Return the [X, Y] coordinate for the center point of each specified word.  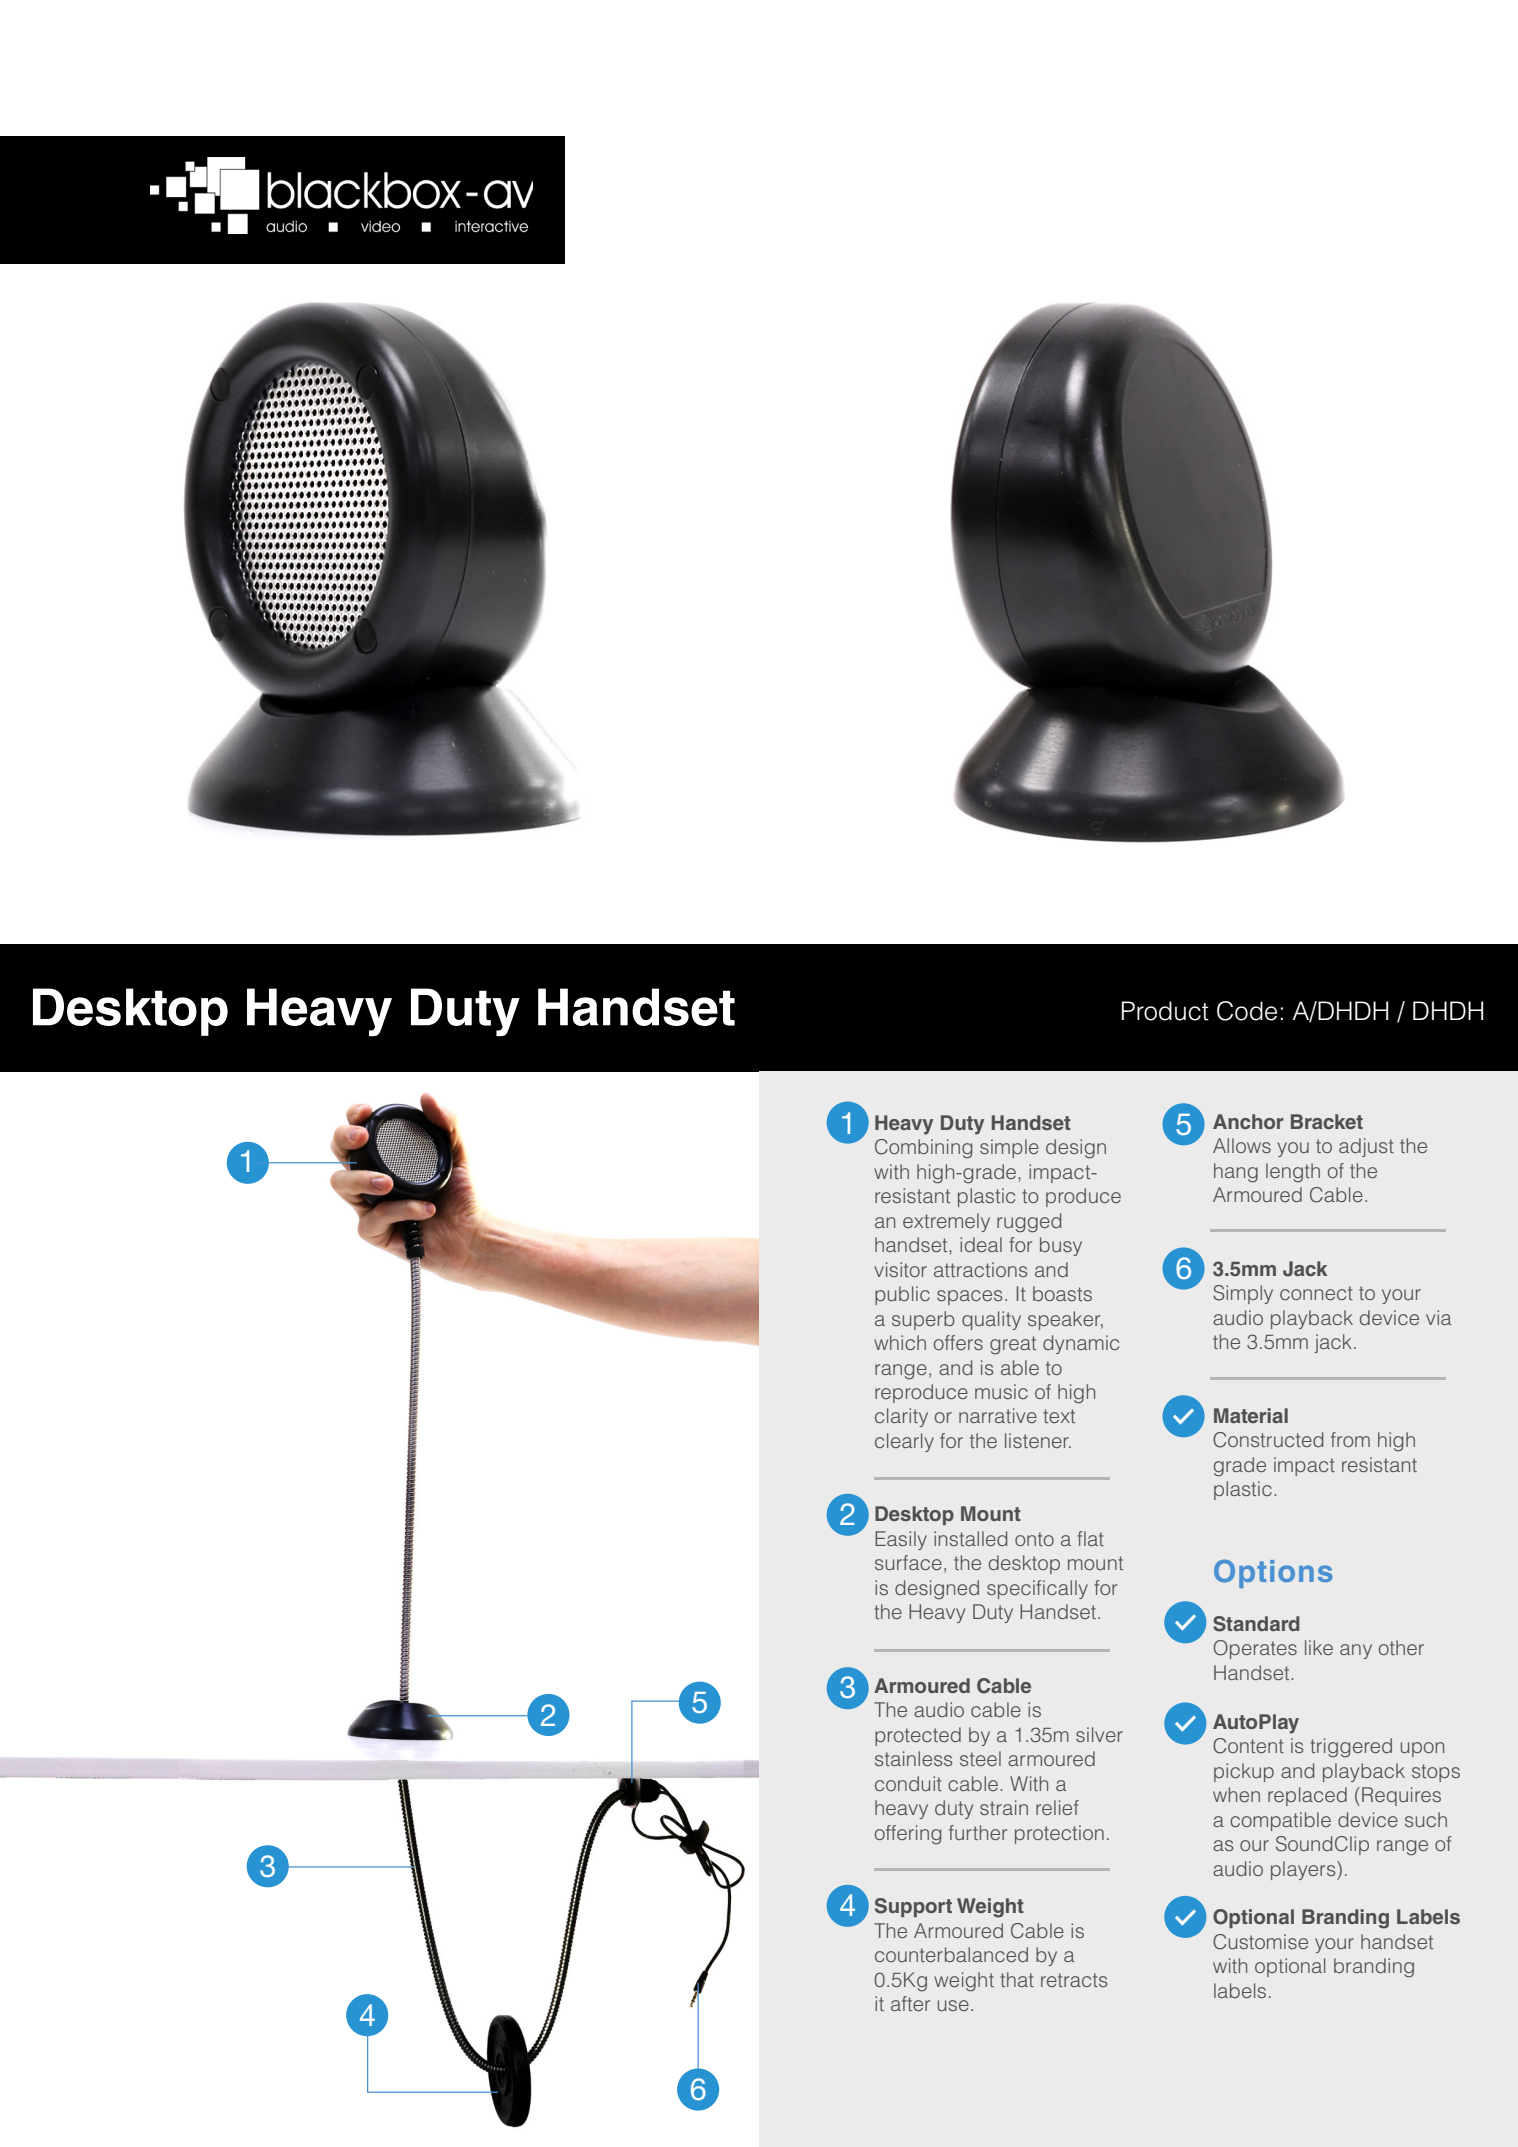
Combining [923, 1149]
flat [1090, 1538]
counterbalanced [951, 1954]
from [1350, 1439]
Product [1165, 1011]
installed [970, 1538]
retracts [1074, 1980]
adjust [1366, 1147]
